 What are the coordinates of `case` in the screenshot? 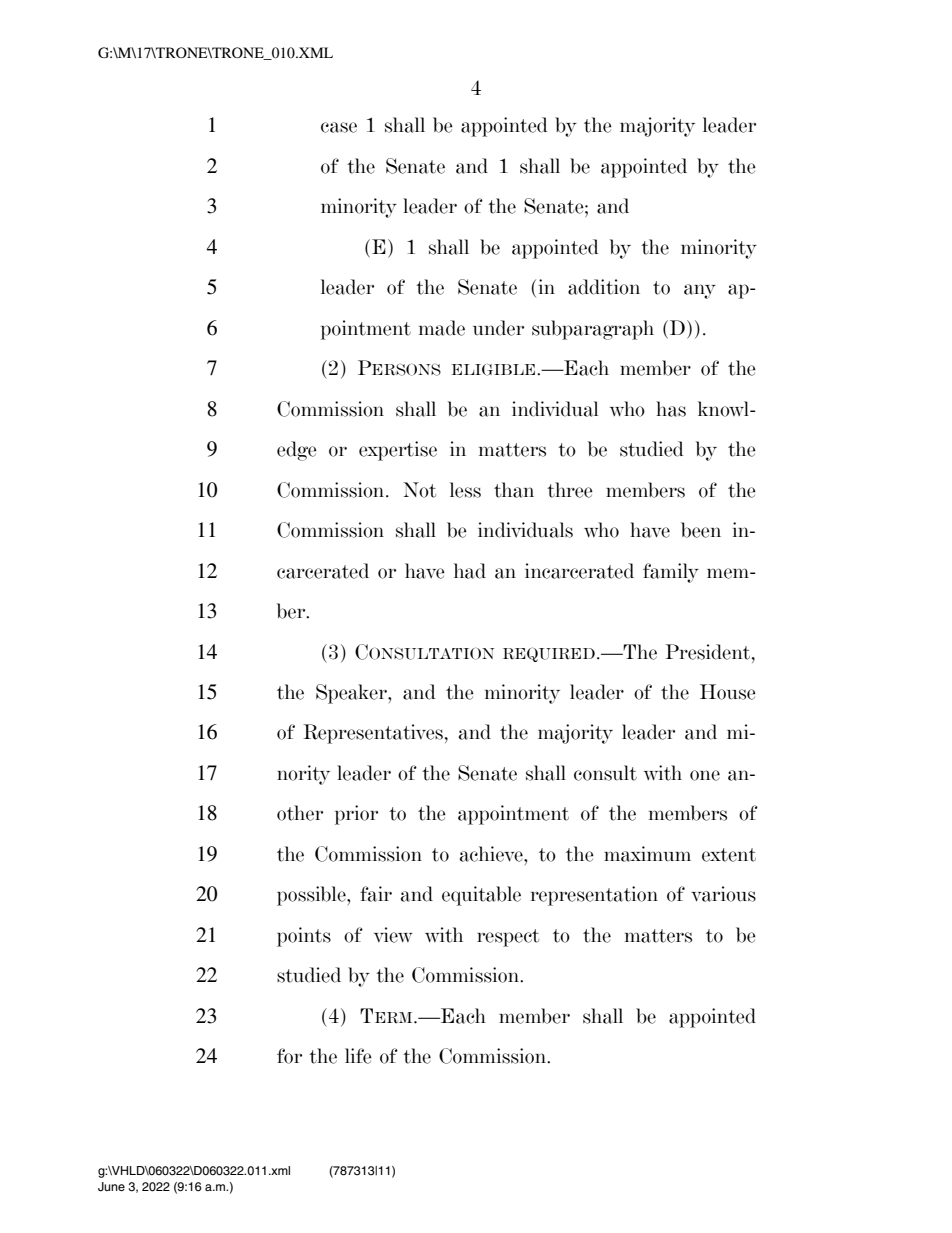 It's located at (339, 127).
